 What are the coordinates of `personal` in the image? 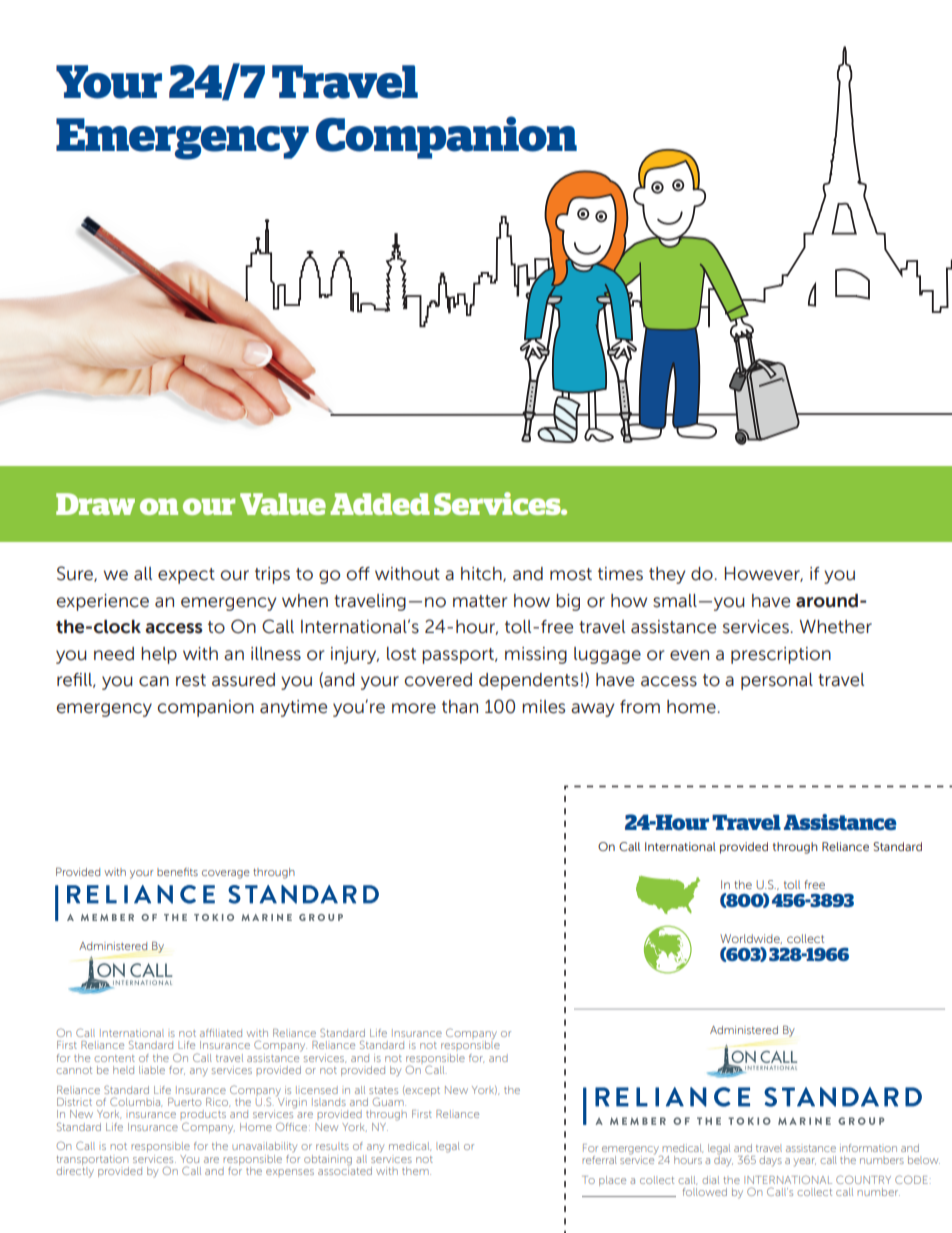 It's located at (777, 681).
